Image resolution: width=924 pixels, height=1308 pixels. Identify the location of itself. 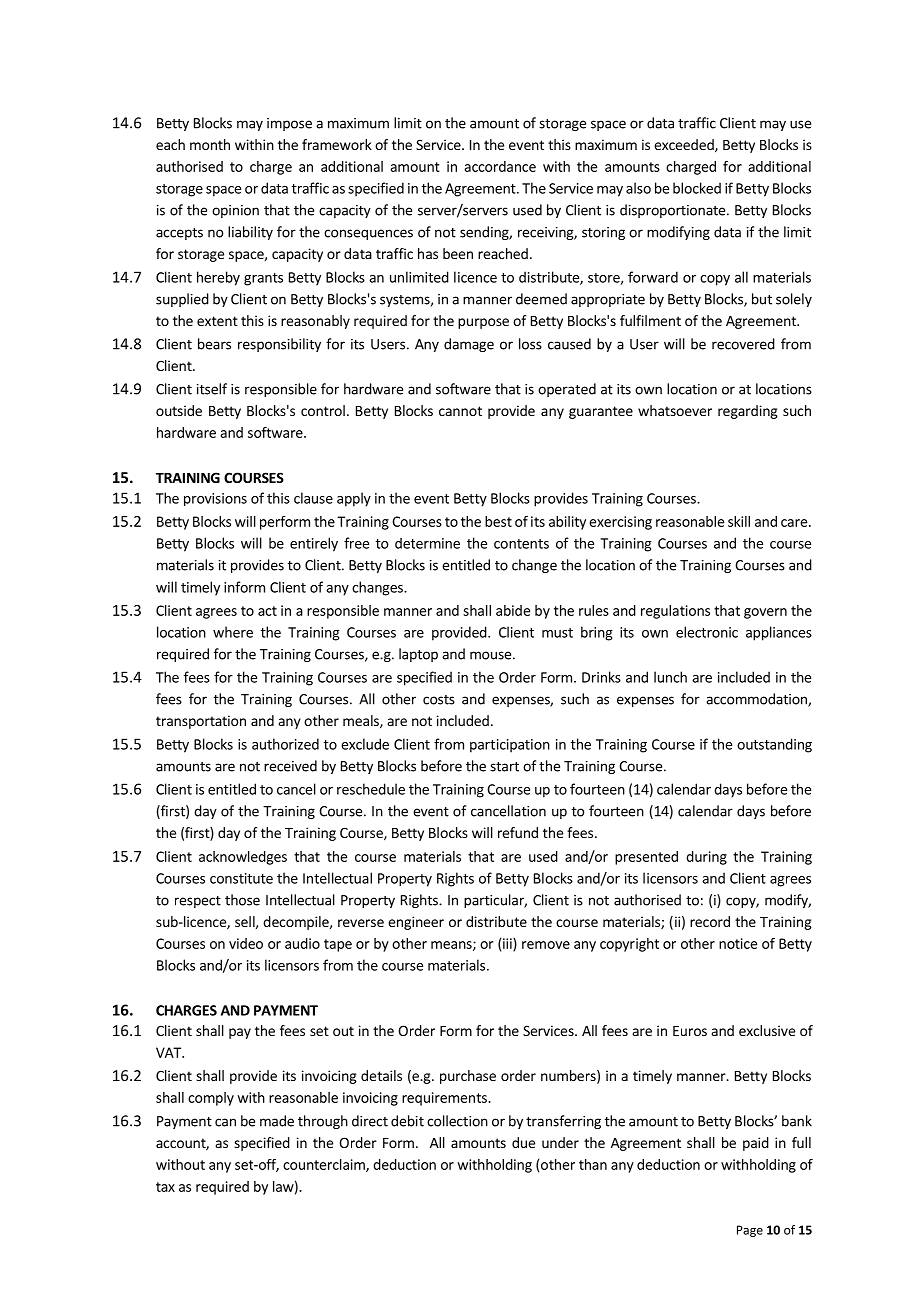
(212, 389).
